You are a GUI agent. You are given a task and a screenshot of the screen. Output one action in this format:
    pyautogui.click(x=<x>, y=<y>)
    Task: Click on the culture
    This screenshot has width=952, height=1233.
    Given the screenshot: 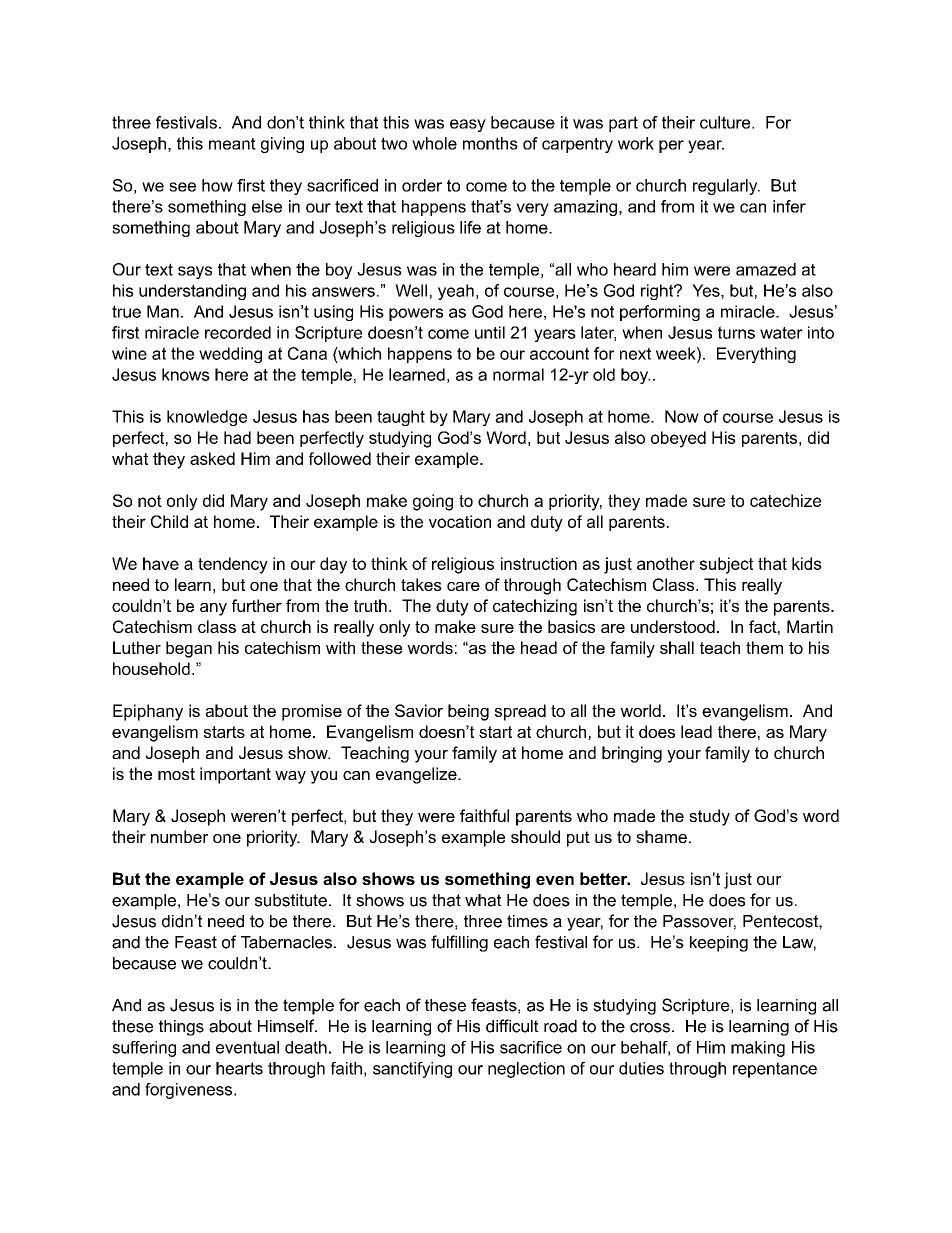 What is the action you would take?
    pyautogui.click(x=726, y=122)
